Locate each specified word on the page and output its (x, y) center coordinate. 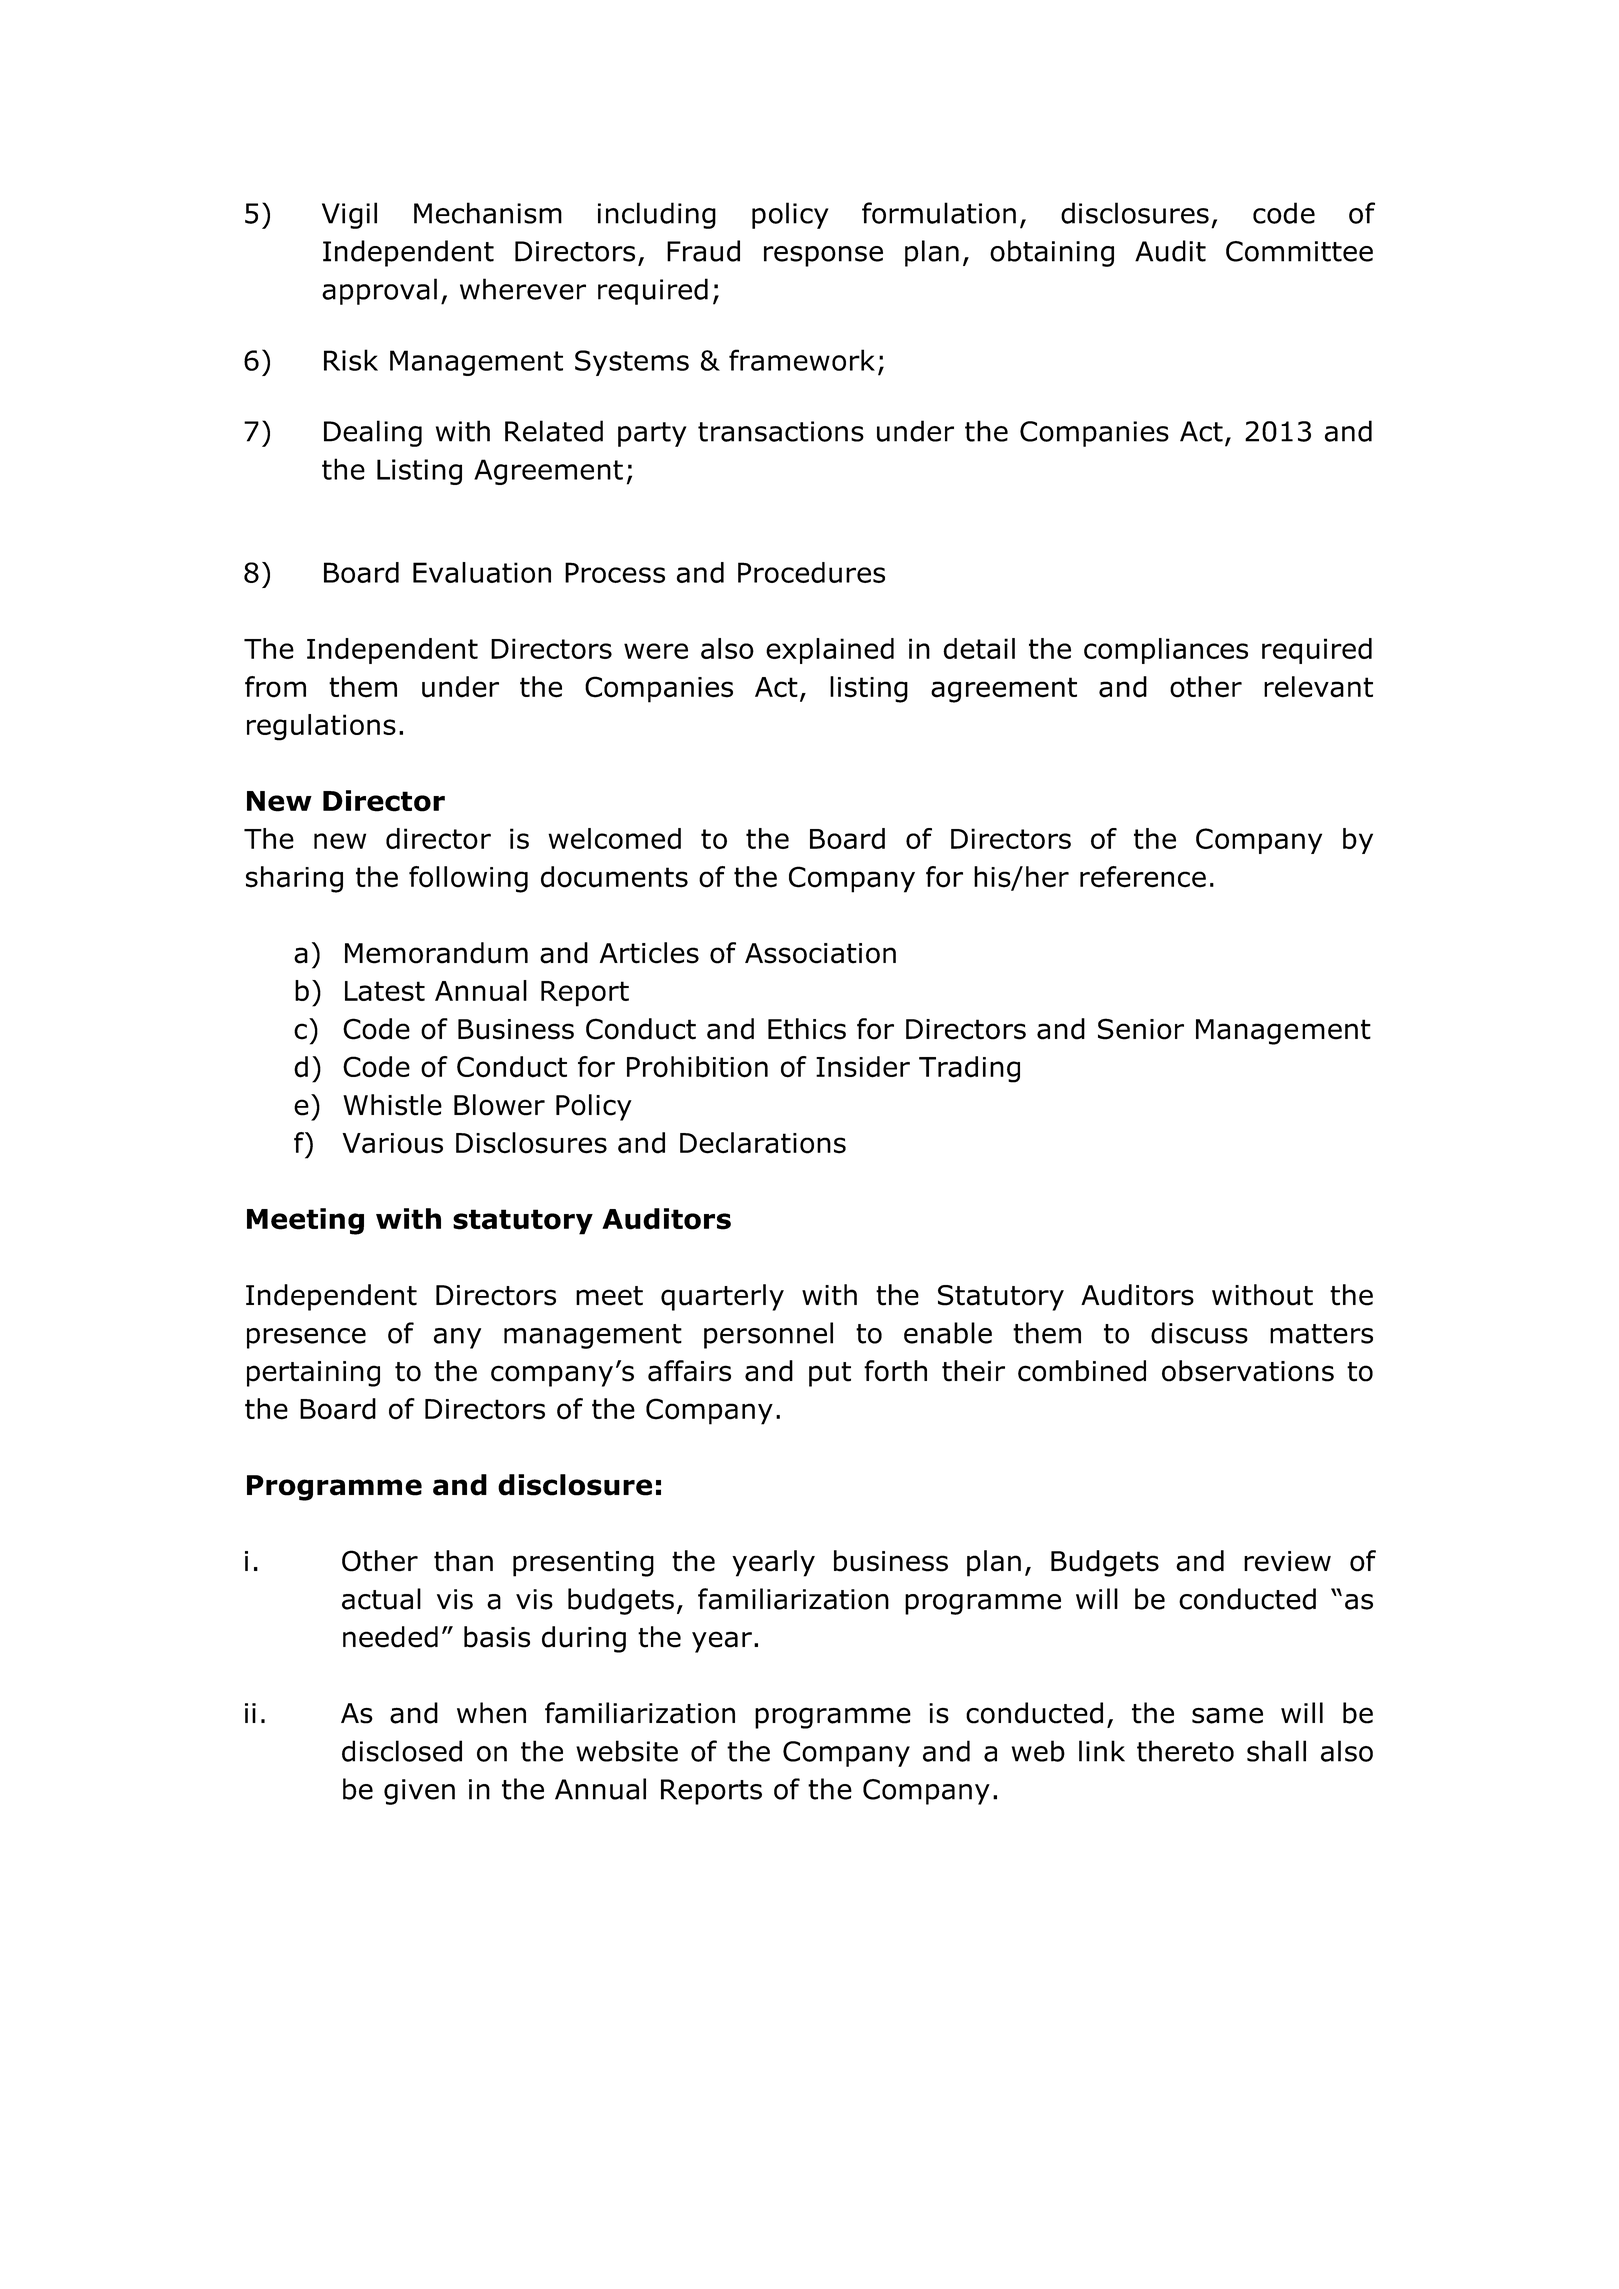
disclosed (402, 1751)
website (627, 1751)
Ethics (807, 1029)
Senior (1141, 1029)
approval (379, 291)
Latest (385, 991)
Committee (1299, 251)
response (823, 256)
